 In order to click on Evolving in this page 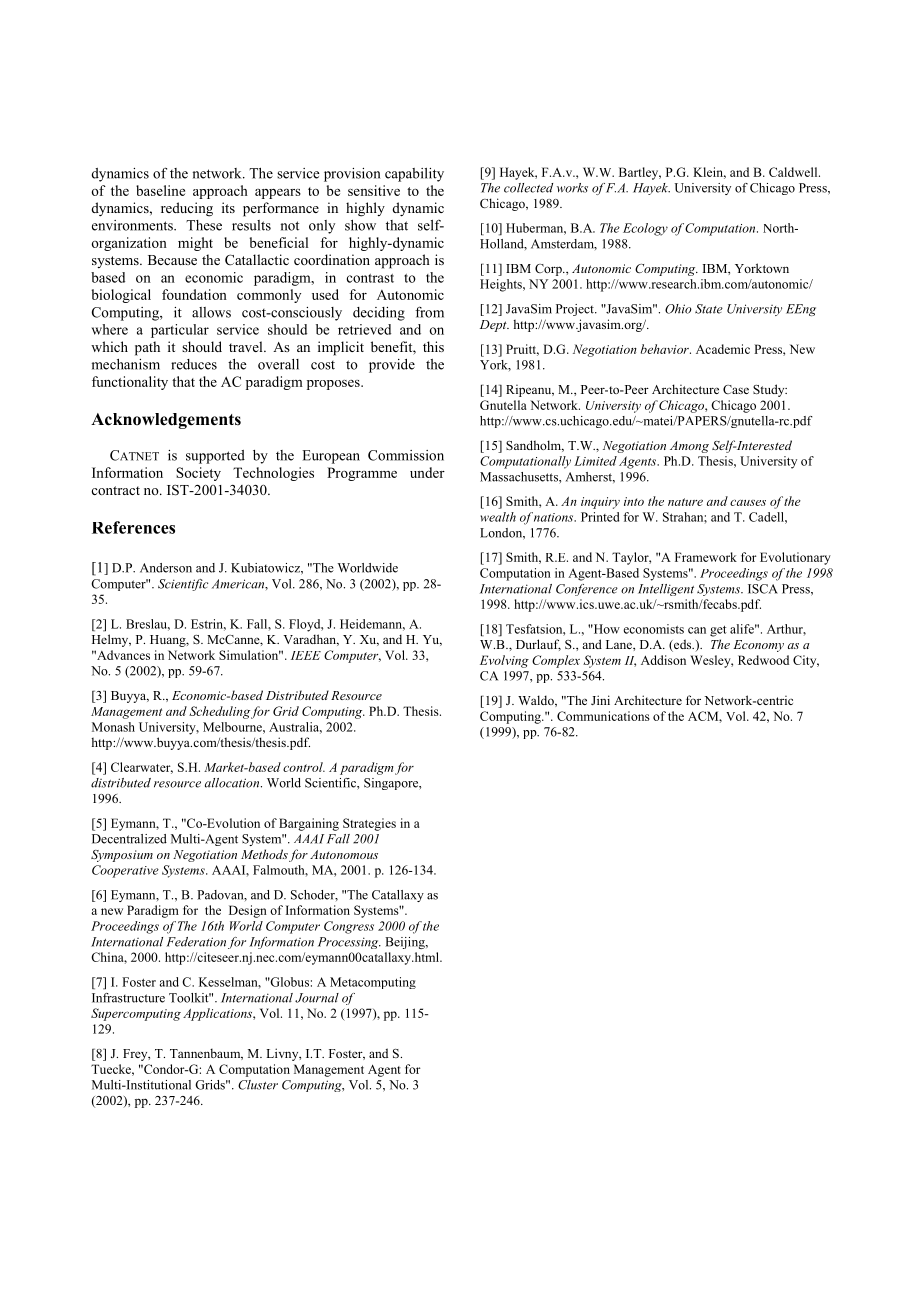, I will do `click(504, 661)`.
